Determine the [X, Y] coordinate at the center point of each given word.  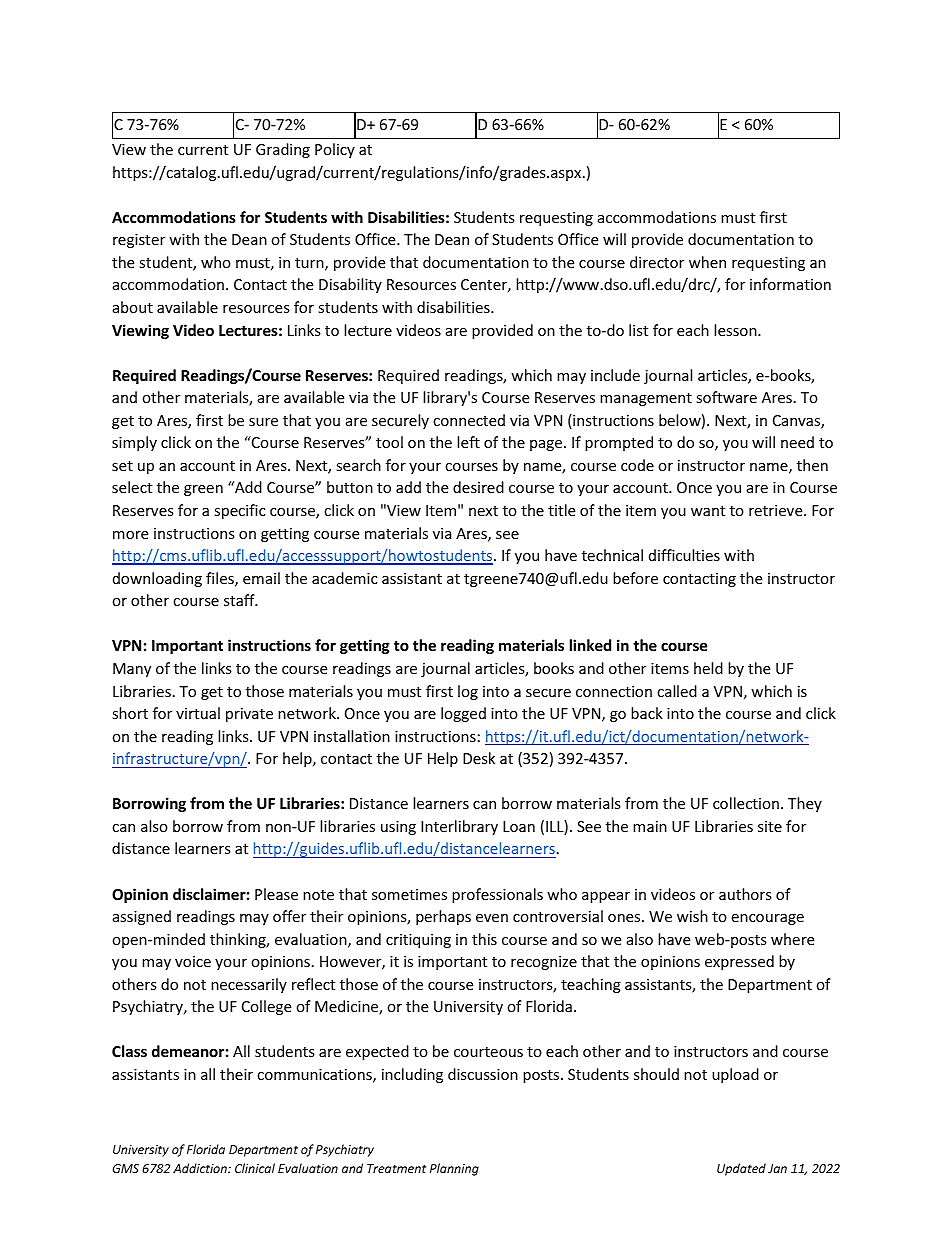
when [707, 262]
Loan [519, 826]
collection [746, 803]
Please [276, 894]
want [708, 511]
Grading [283, 150]
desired [478, 487]
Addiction [201, 1168]
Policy [335, 150]
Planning [454, 1169]
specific [239, 511]
